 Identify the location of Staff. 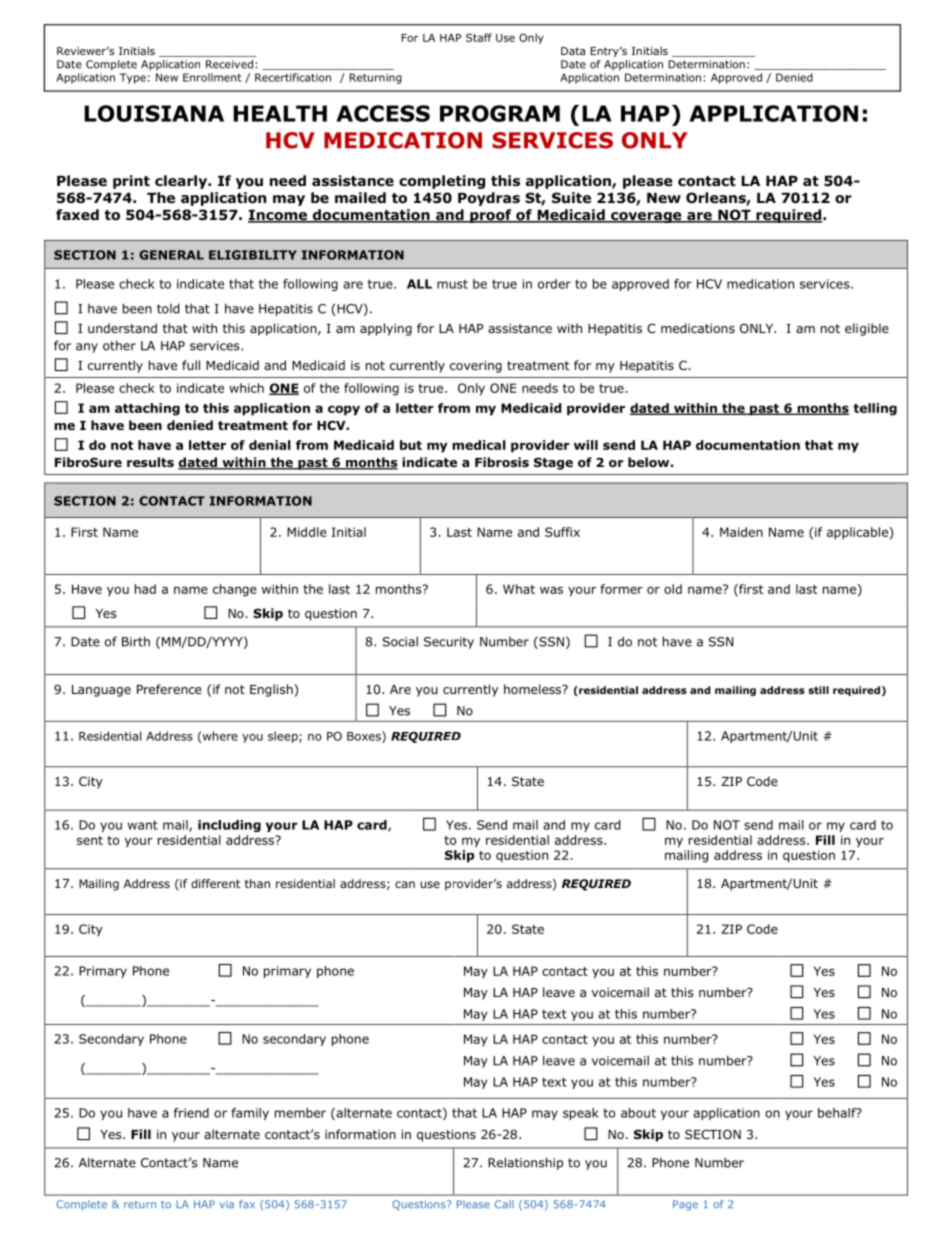
(479, 37).
